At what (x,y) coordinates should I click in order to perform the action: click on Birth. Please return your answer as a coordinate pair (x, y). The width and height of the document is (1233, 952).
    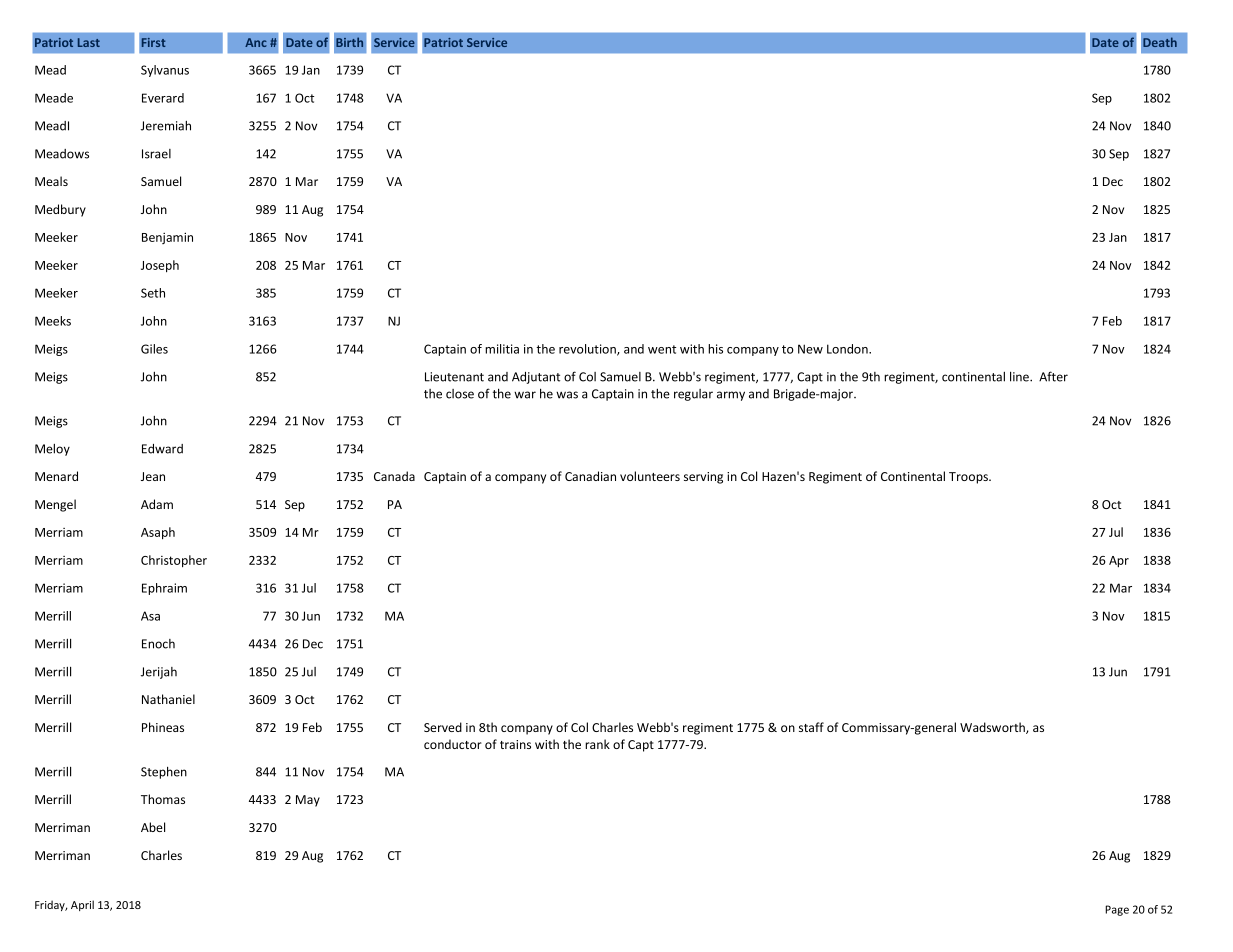
    Looking at the image, I should click on (349, 42).
